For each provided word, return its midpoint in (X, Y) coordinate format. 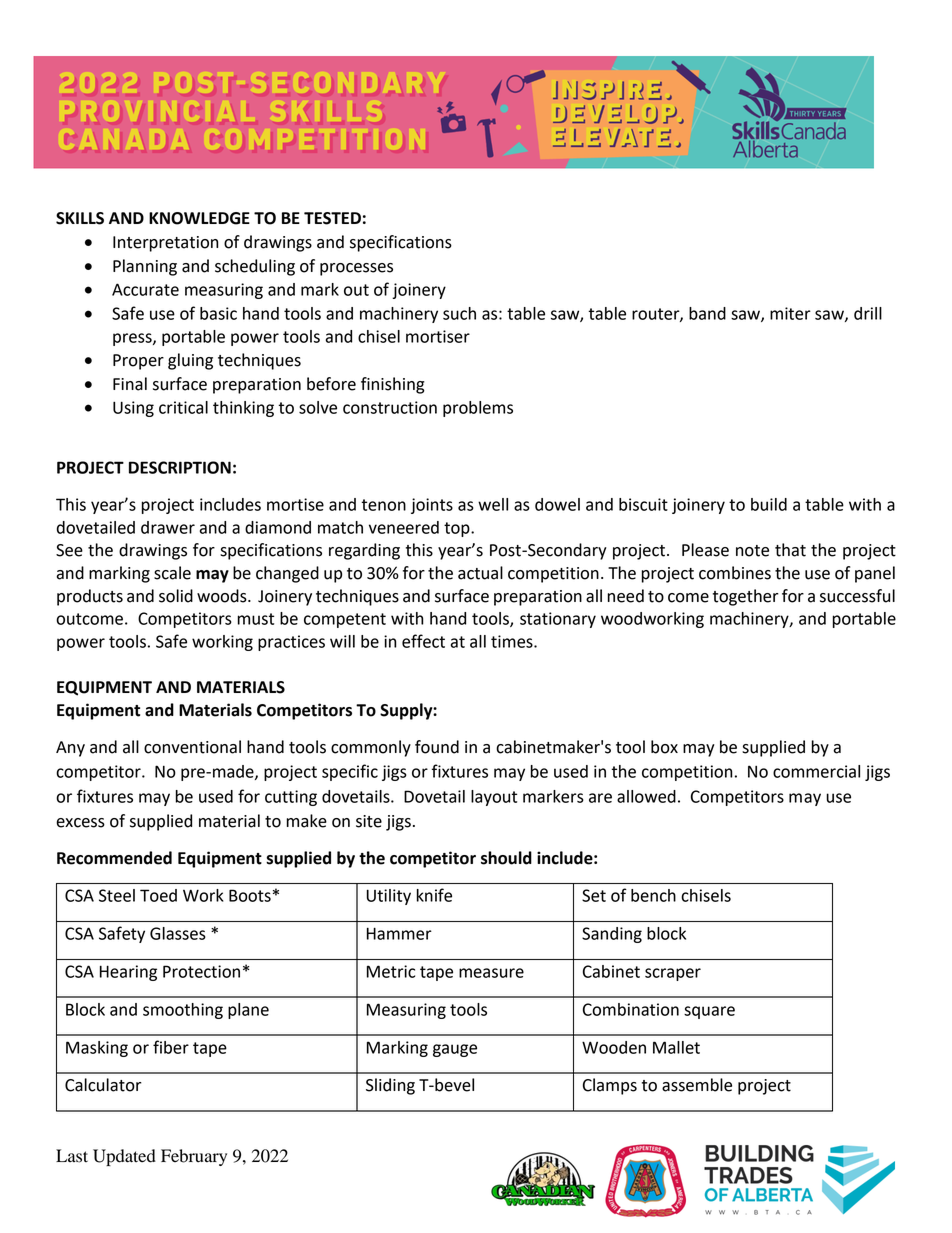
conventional (192, 747)
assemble (697, 1085)
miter (790, 313)
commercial (816, 771)
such (459, 313)
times (513, 641)
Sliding (390, 1086)
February (194, 1157)
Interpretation (165, 244)
